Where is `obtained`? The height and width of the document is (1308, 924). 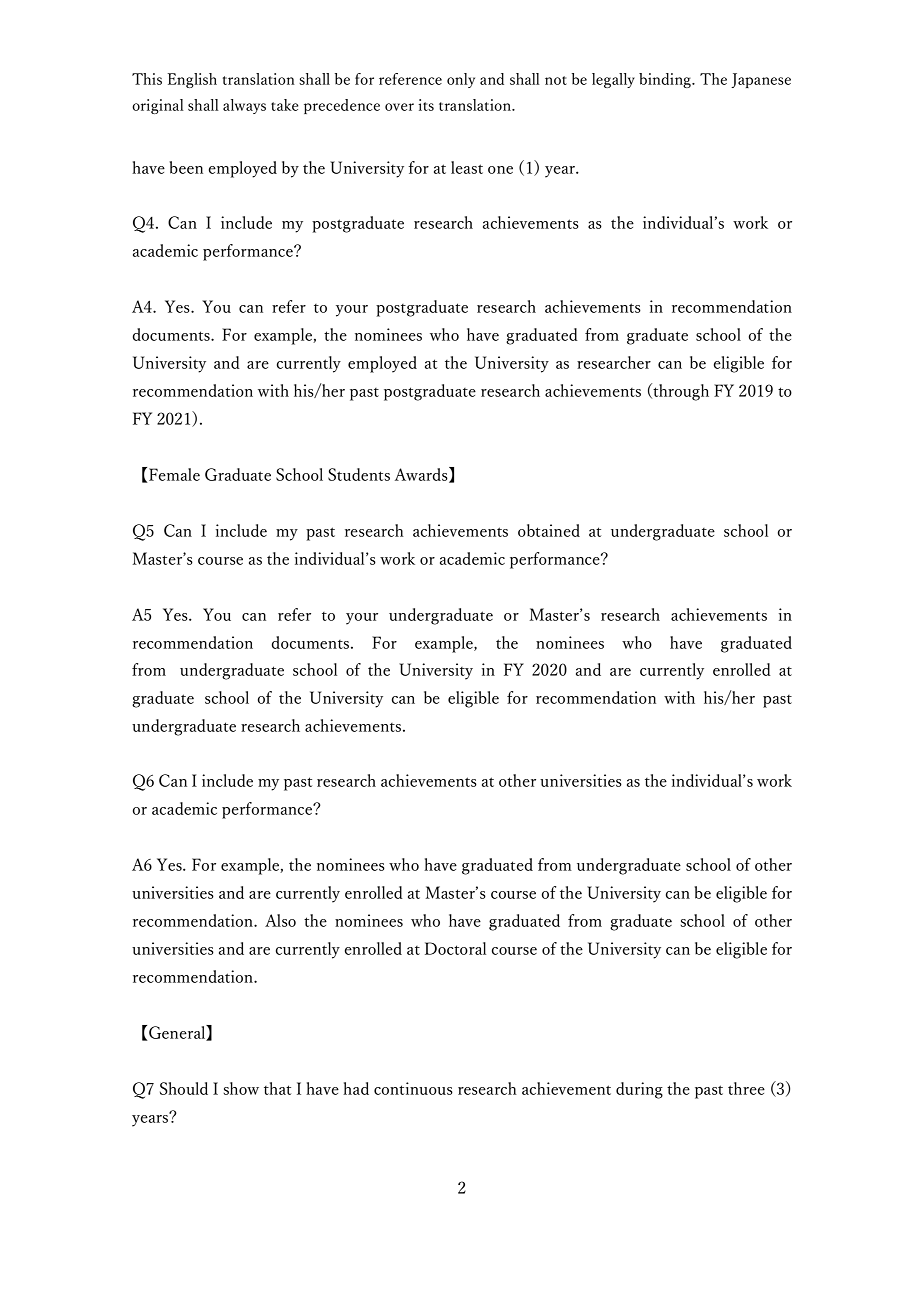
obtained is located at coordinates (549, 530).
